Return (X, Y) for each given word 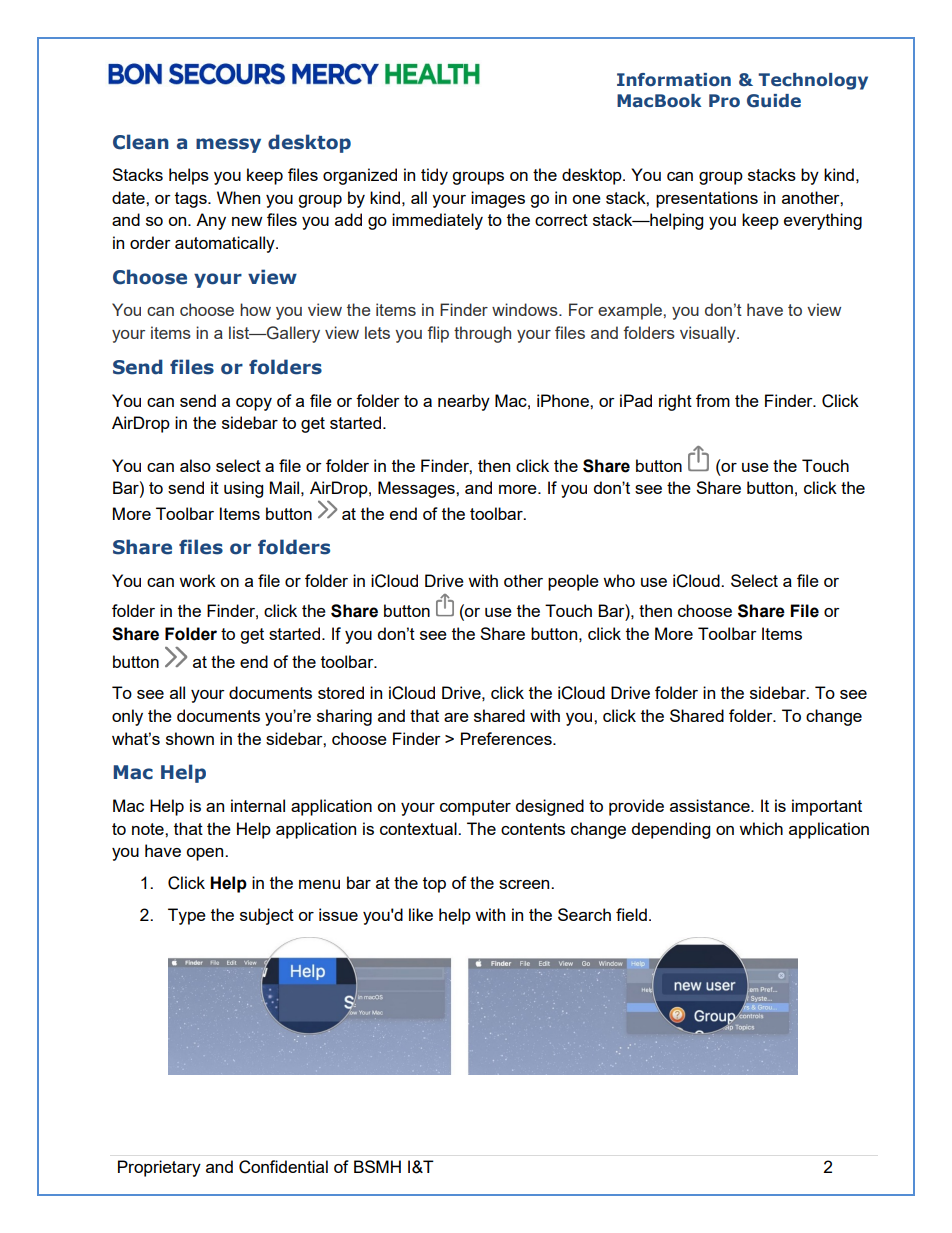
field (631, 914)
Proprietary (159, 1168)
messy (228, 145)
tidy (434, 176)
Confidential (283, 1167)
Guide (774, 101)
